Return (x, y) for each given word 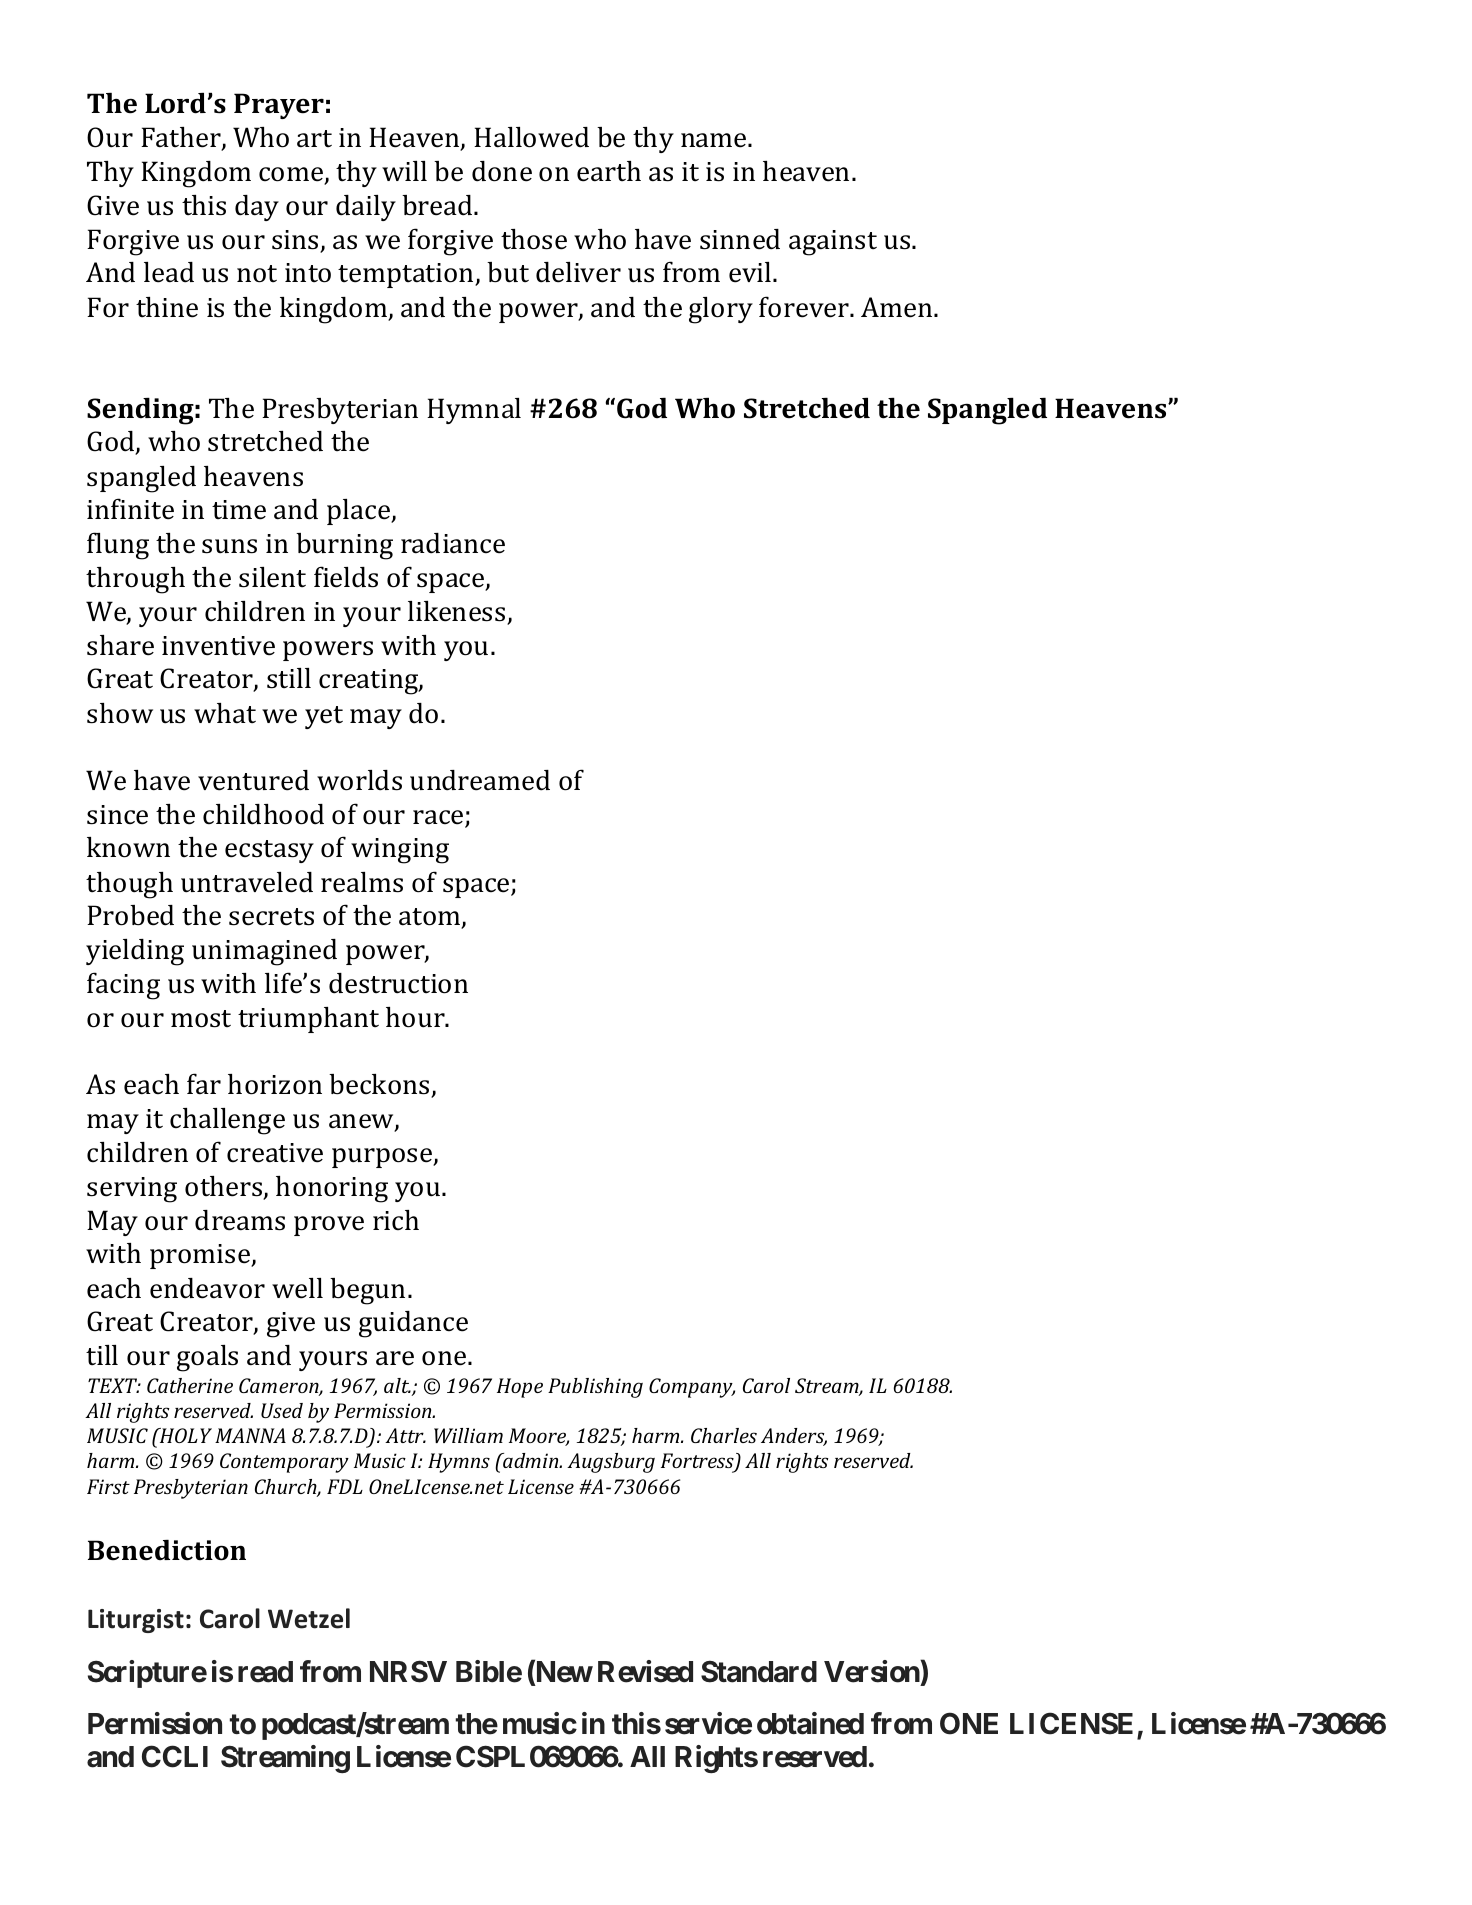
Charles (724, 1435)
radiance (453, 543)
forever (805, 307)
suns (229, 546)
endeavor (207, 1288)
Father (182, 138)
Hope (520, 1388)
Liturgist (136, 1621)
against (833, 243)
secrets (271, 917)
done (502, 171)
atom (431, 918)
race (439, 818)
